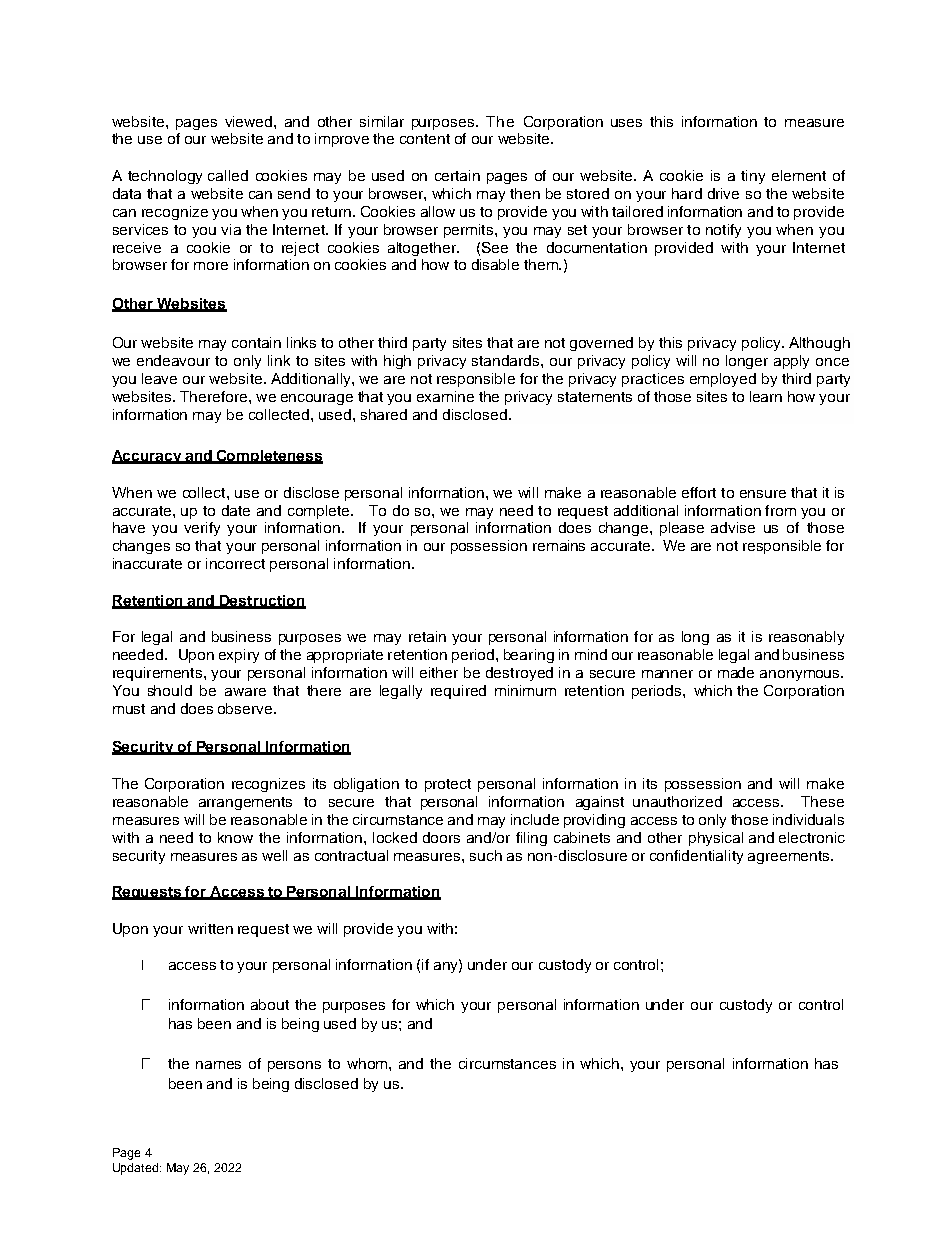 The width and height of the screenshot is (952, 1233). Describe the element at coordinates (753, 177) in the screenshot. I see `tiny` at that location.
